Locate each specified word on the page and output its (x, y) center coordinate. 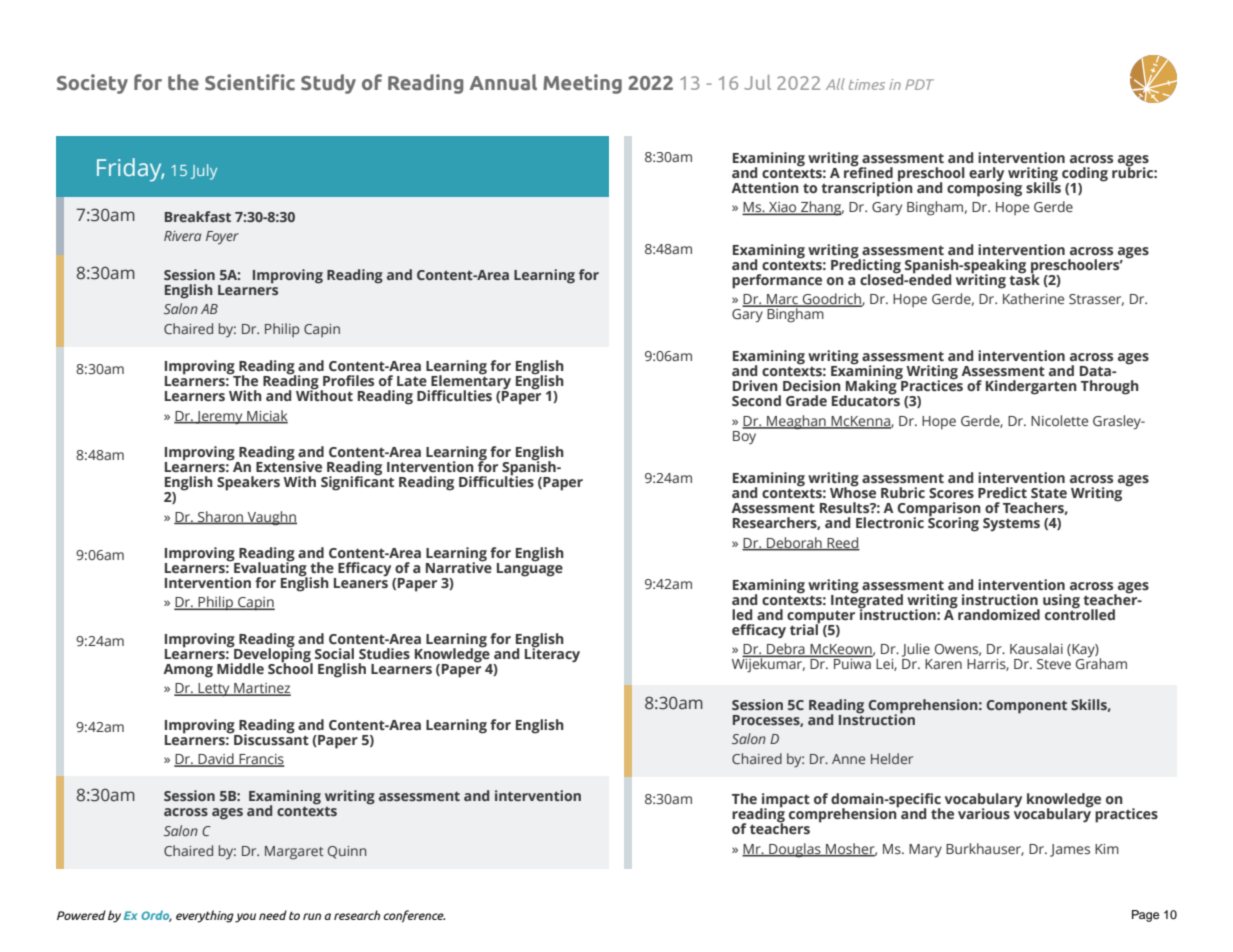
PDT (919, 84)
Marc (782, 300)
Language (530, 568)
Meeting (582, 84)
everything (205, 916)
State (1049, 493)
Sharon (221, 517)
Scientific (250, 82)
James (1070, 850)
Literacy (552, 654)
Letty (214, 690)
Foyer (222, 237)
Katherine (1033, 298)
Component (1026, 707)
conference (414, 916)
